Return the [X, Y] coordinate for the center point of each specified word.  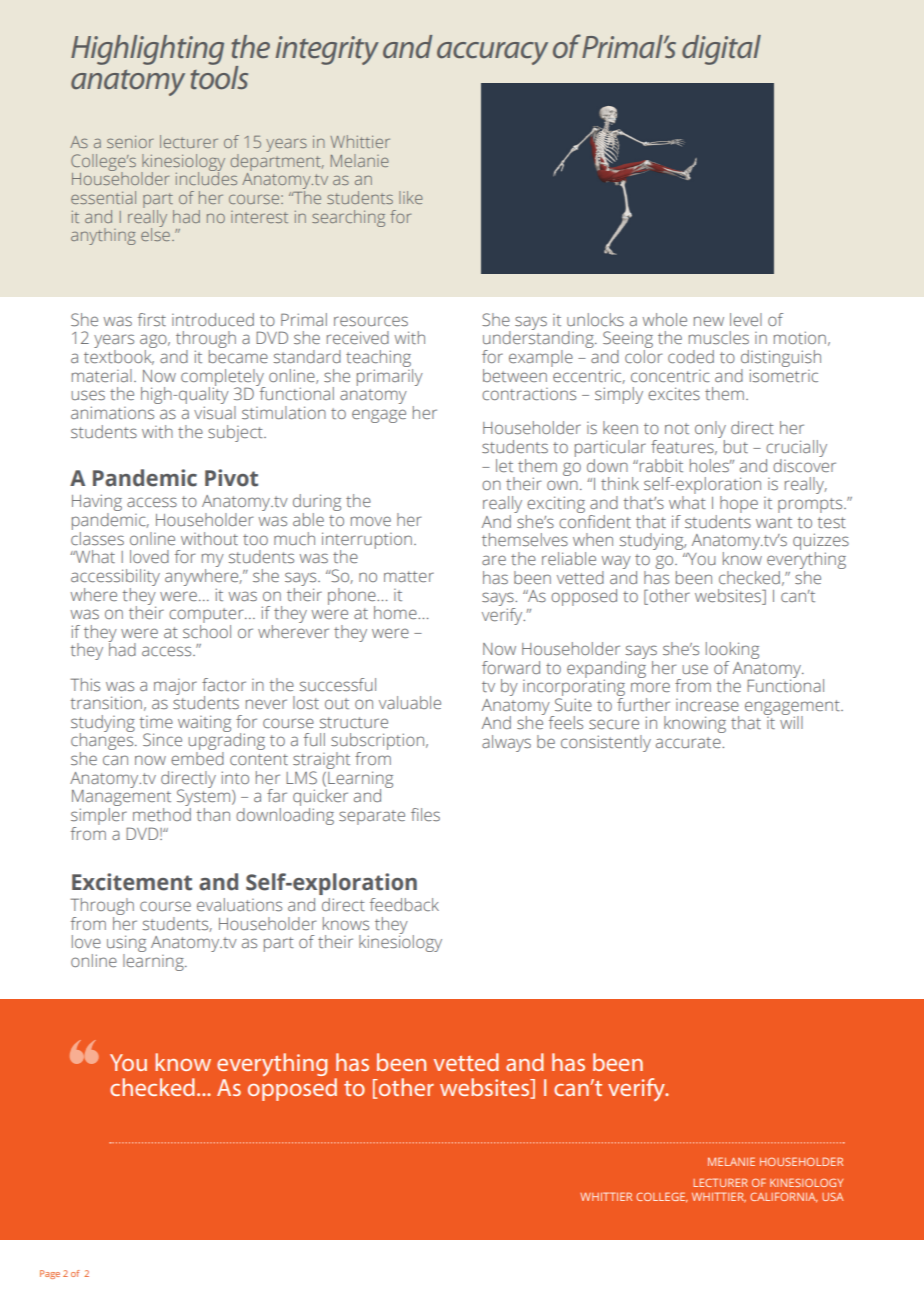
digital [721, 50]
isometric [784, 375]
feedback [404, 904]
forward [511, 667]
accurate [689, 742]
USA [832, 1196]
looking [732, 650]
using [126, 945]
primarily [390, 376]
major [175, 687]
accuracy [492, 53]
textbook [119, 357]
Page [50, 1274]
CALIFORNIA [784, 1197]
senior [130, 141]
